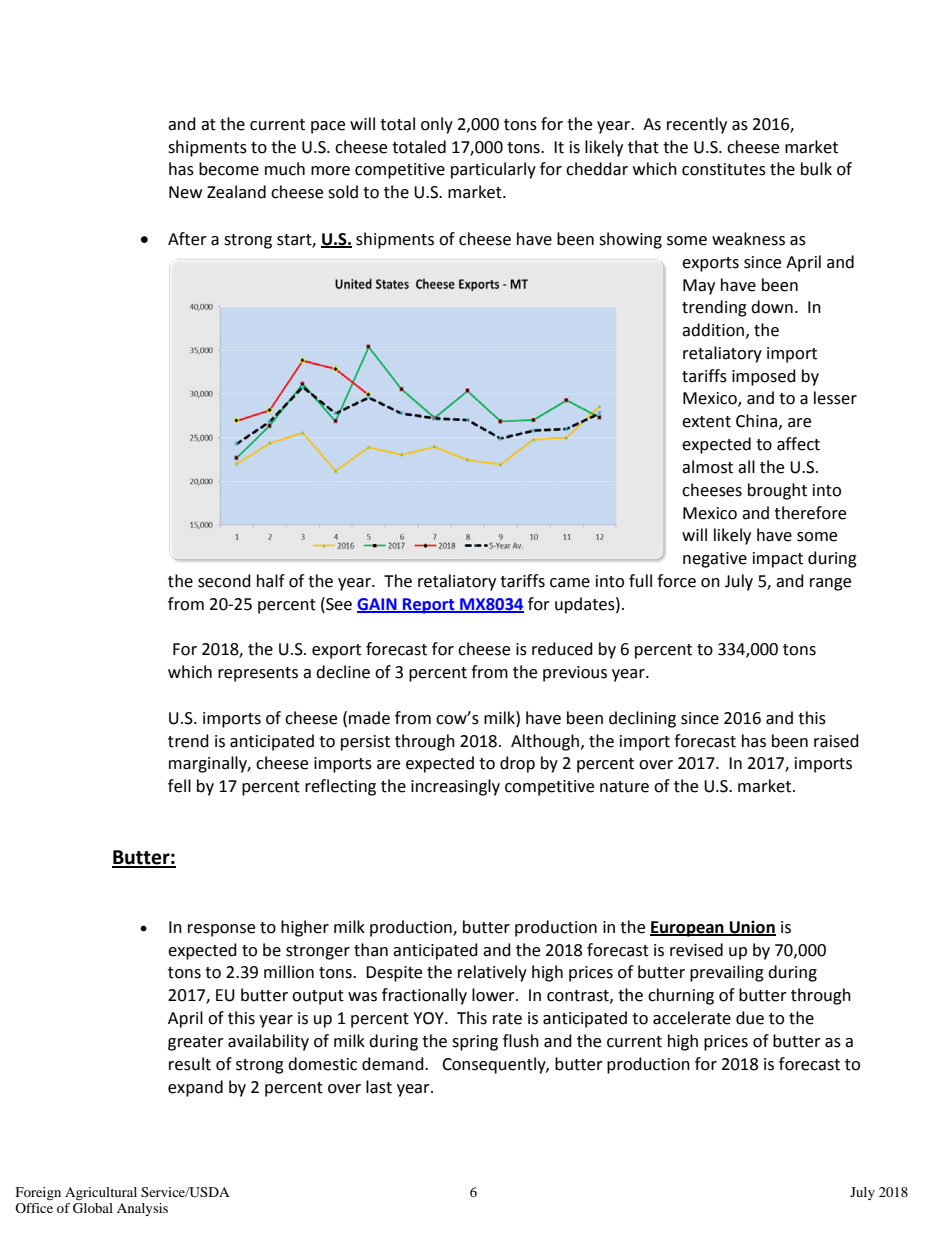  Describe the element at coordinates (185, 192) in the screenshot. I see `New` at that location.
